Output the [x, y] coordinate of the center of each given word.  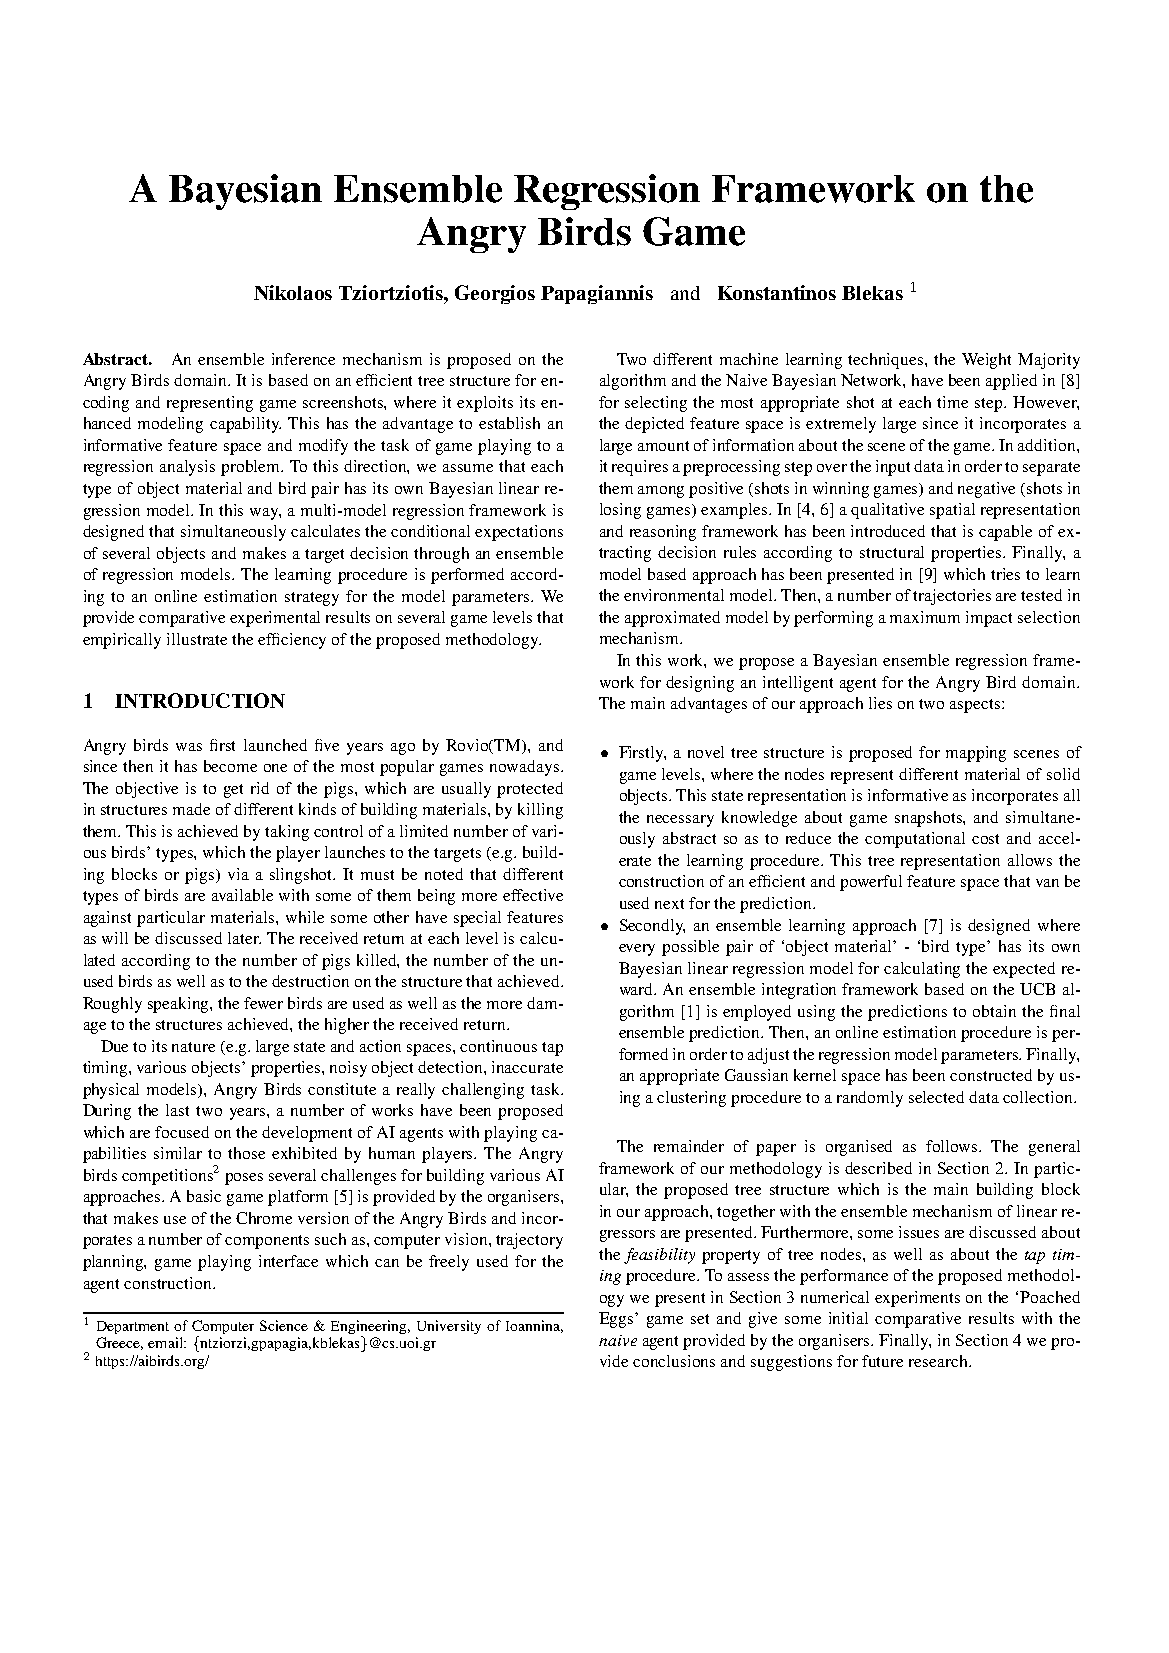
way [265, 514]
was [189, 747]
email [166, 1342]
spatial [952, 511]
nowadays [524, 768]
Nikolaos [293, 292]
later [244, 938]
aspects [976, 706]
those [246, 1153]
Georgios [495, 294]
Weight [986, 361]
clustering [691, 1099]
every [637, 950]
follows [953, 1146]
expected [1024, 970]
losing [620, 511]
